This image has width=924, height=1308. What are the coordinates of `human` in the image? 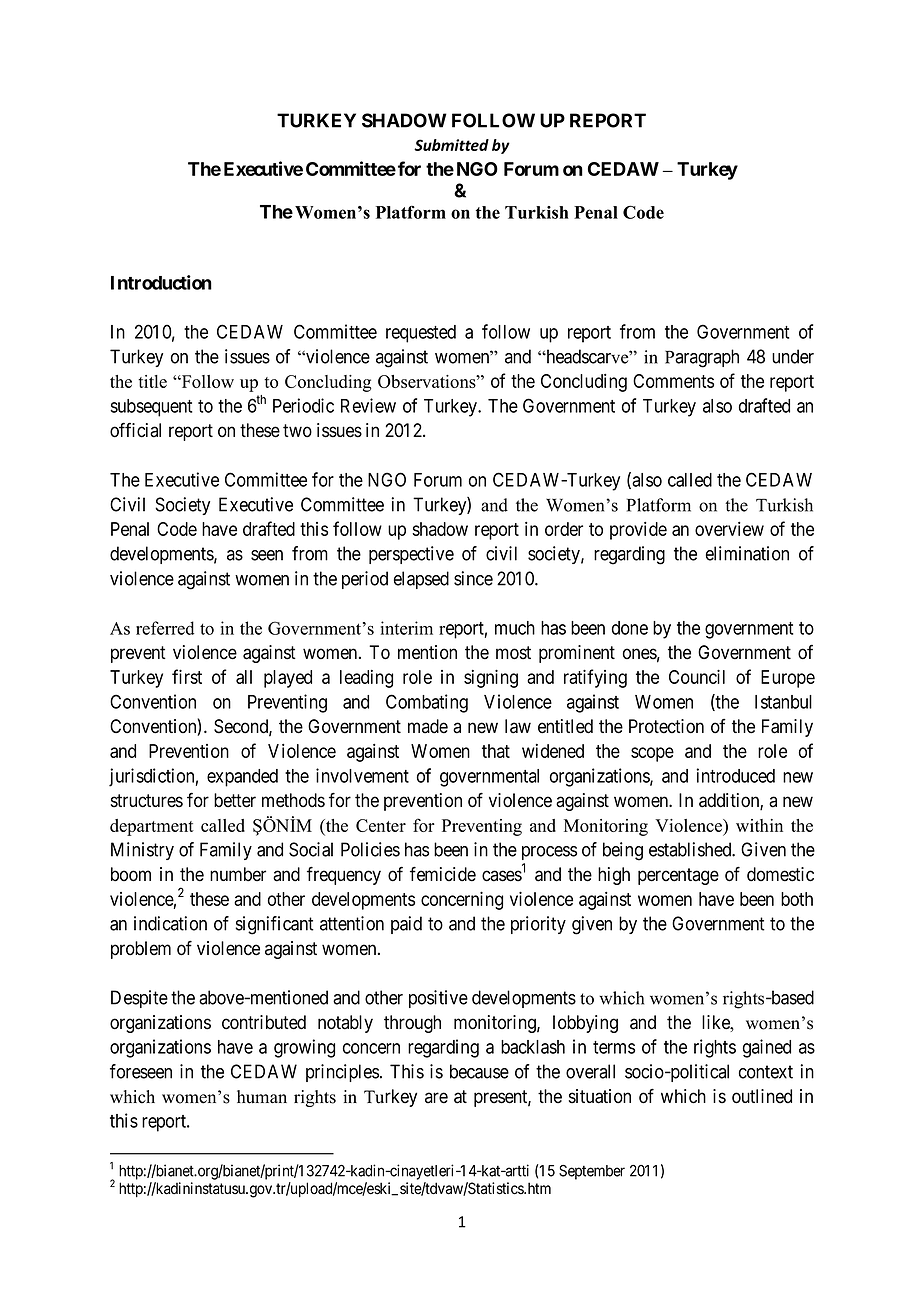 It's located at (262, 1097).
